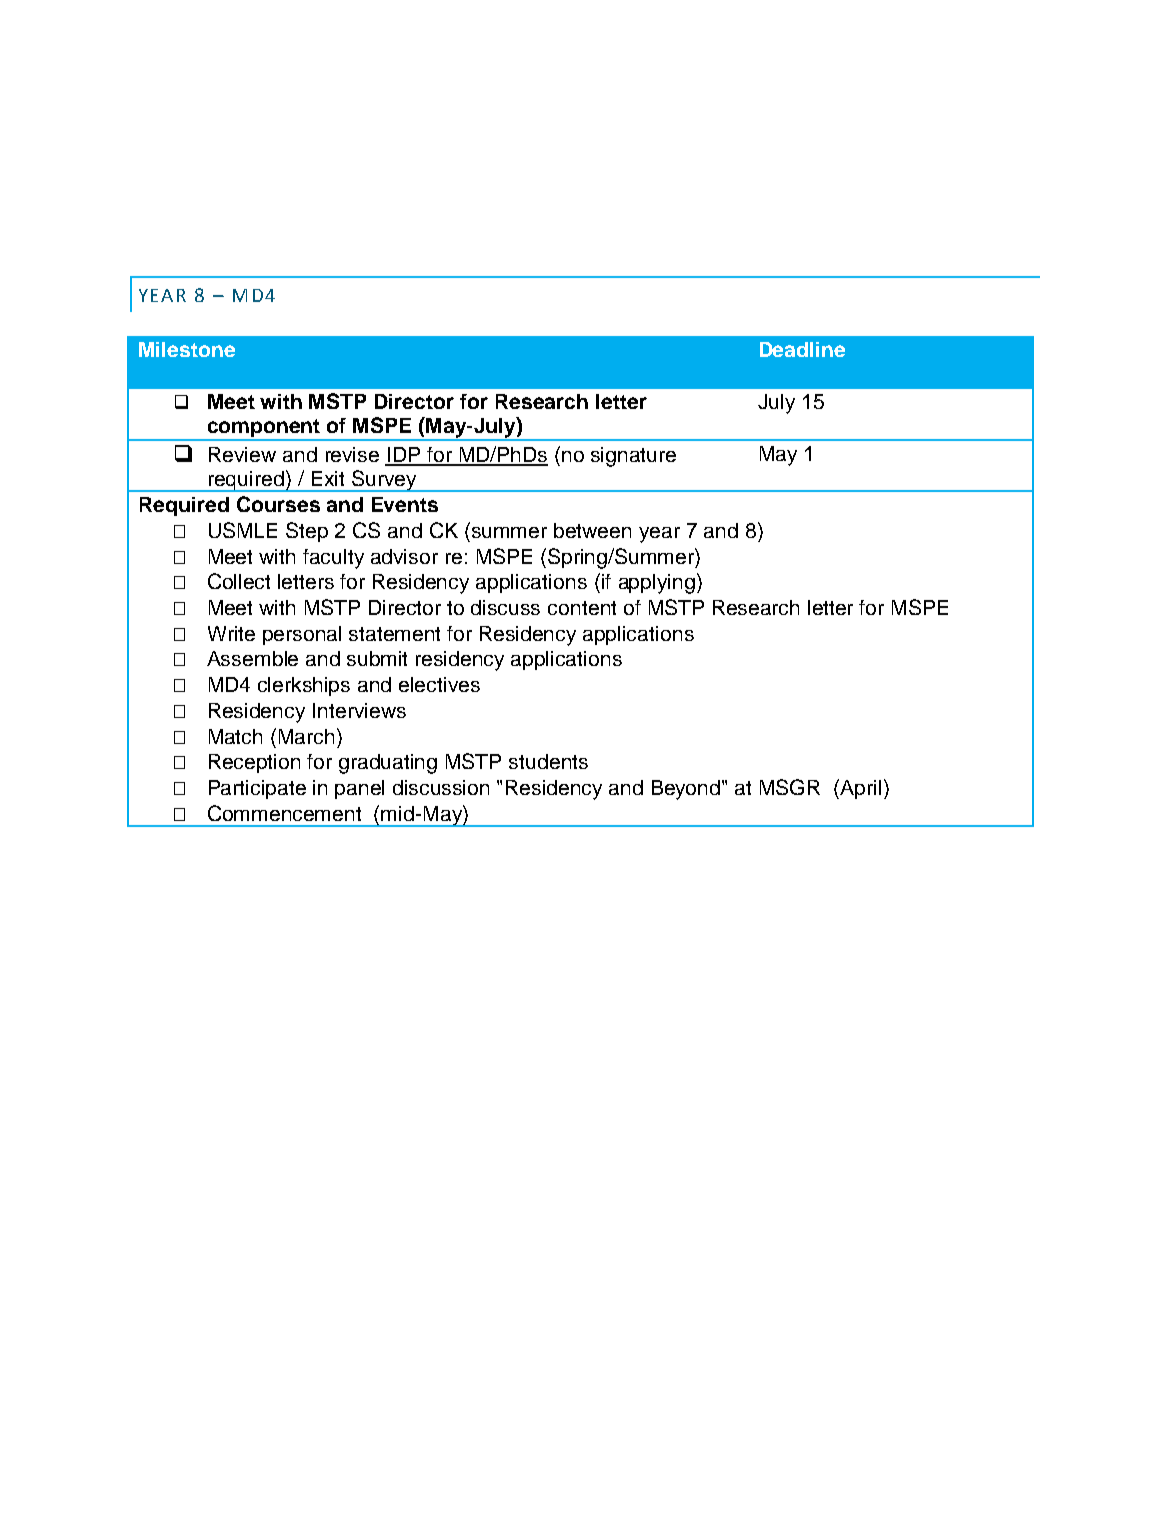  I want to click on Courses, so click(278, 504).
